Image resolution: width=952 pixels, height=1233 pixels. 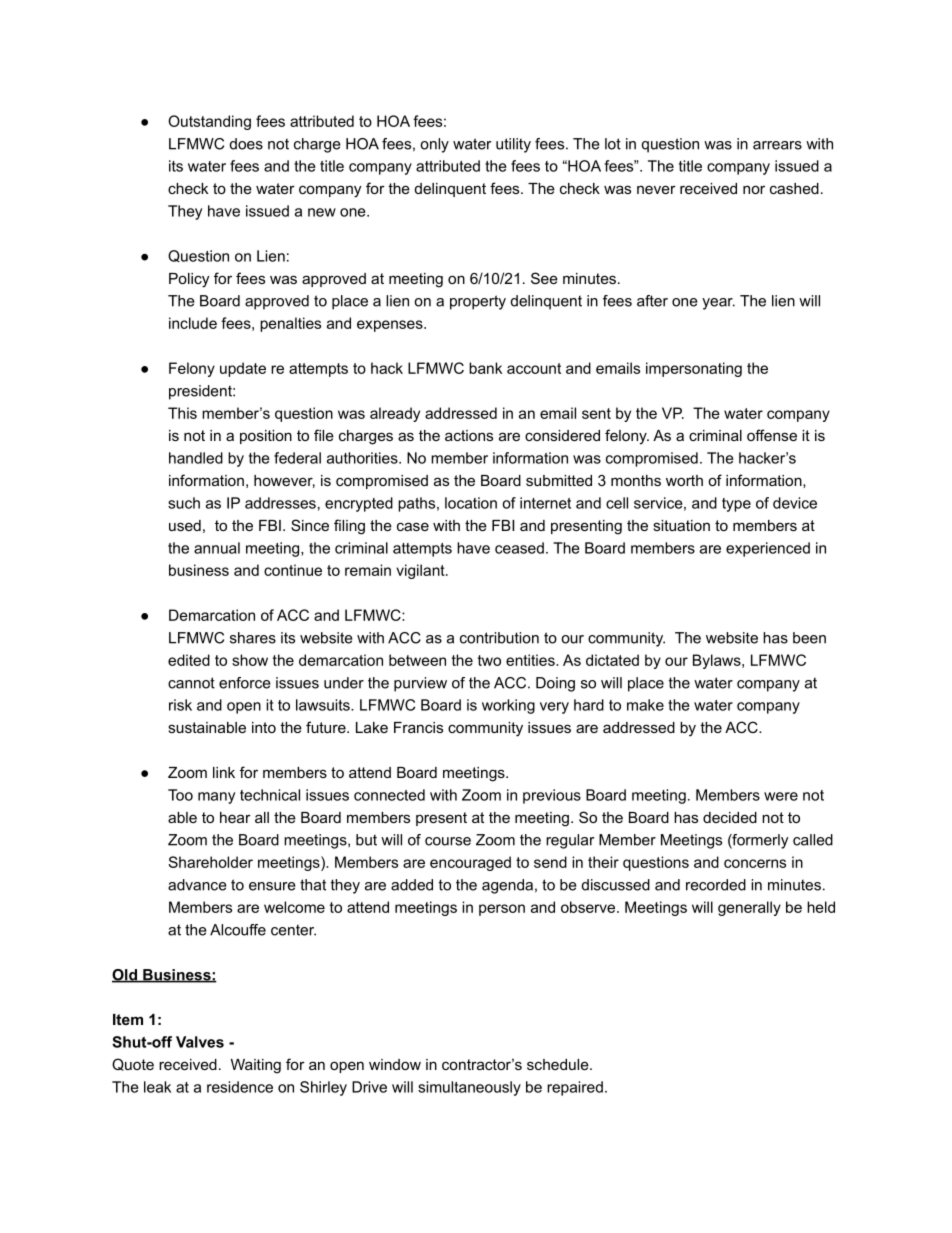 I want to click on utility, so click(x=513, y=145).
